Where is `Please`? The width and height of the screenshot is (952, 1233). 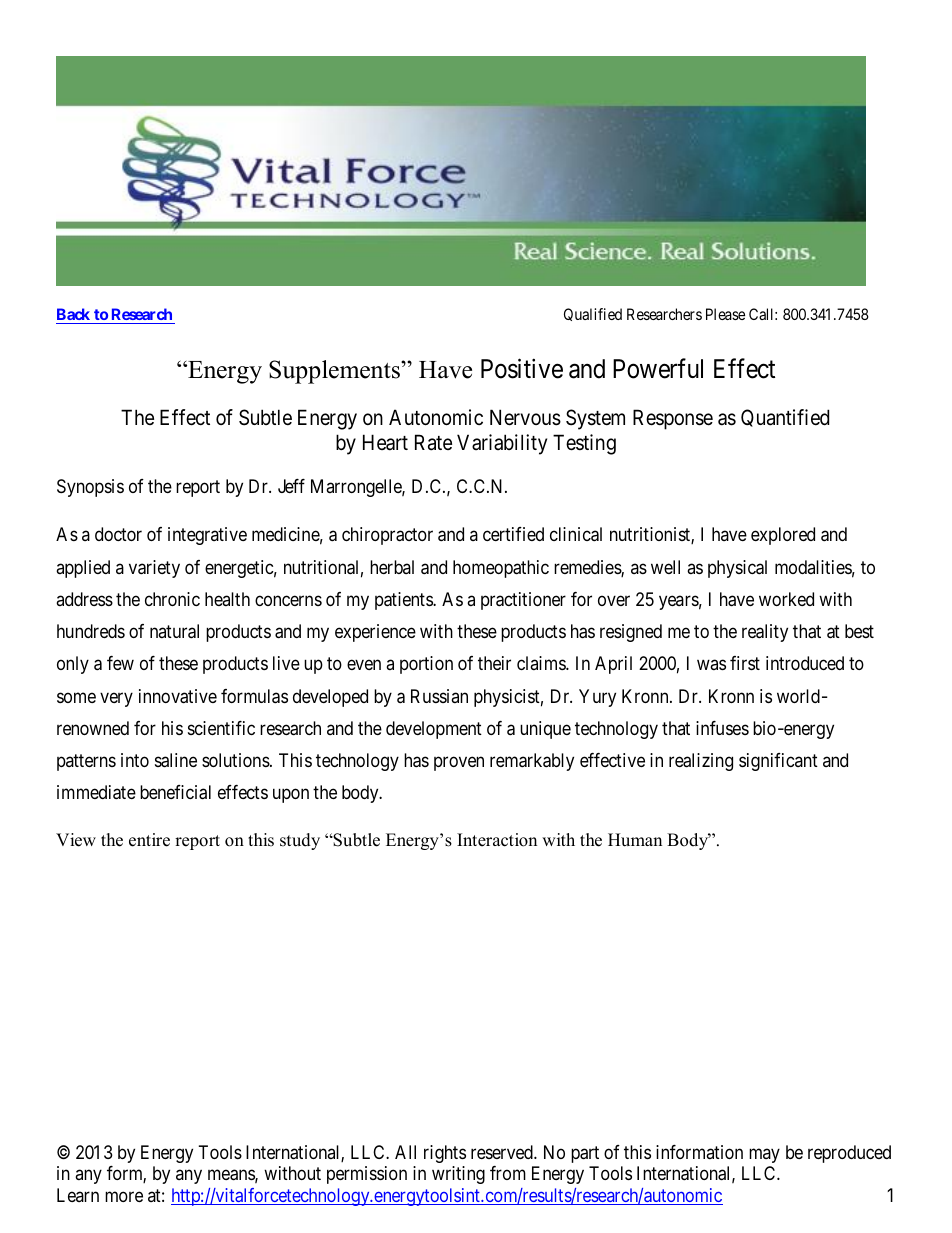 Please is located at coordinates (725, 314).
